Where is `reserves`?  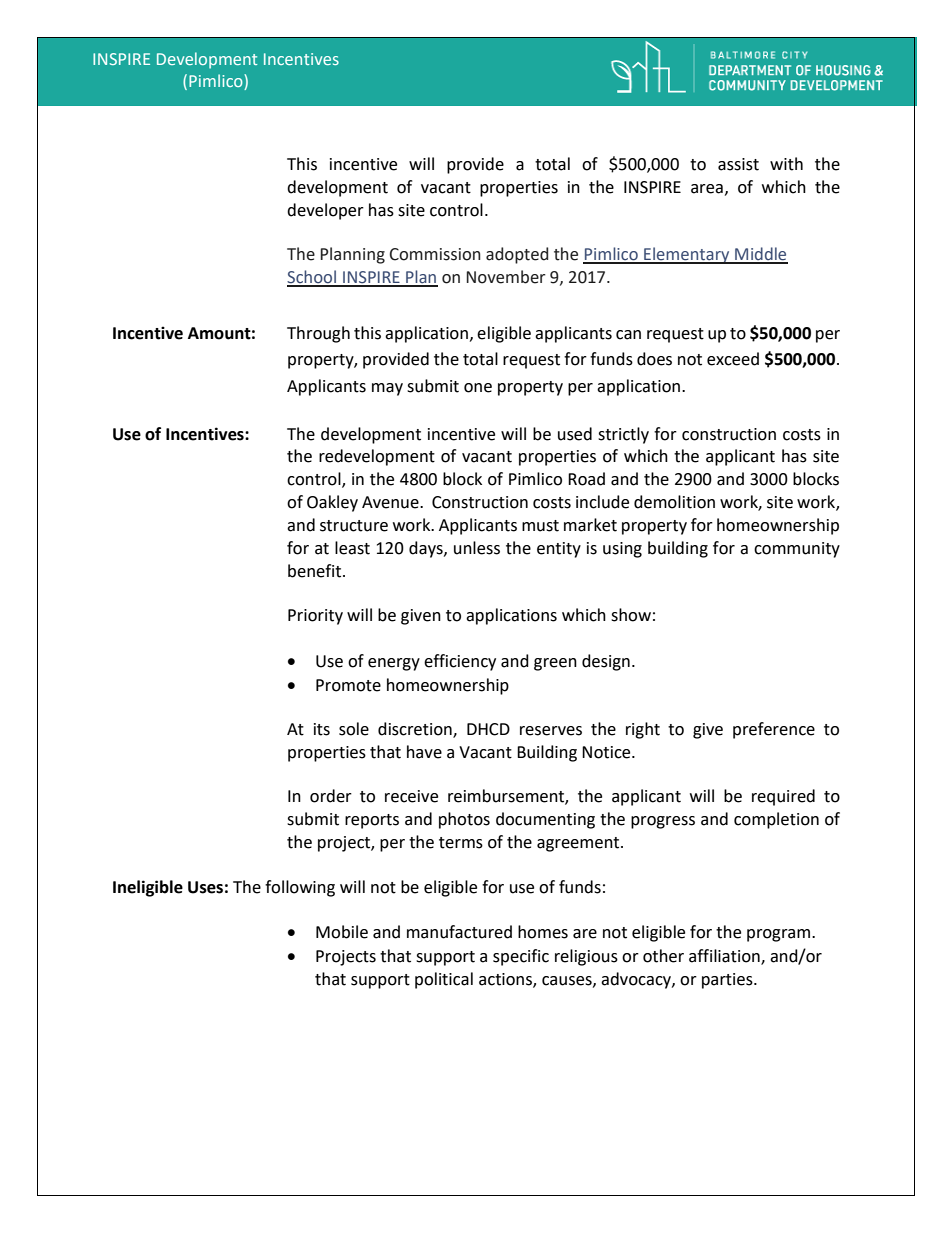 reserves is located at coordinates (551, 731).
